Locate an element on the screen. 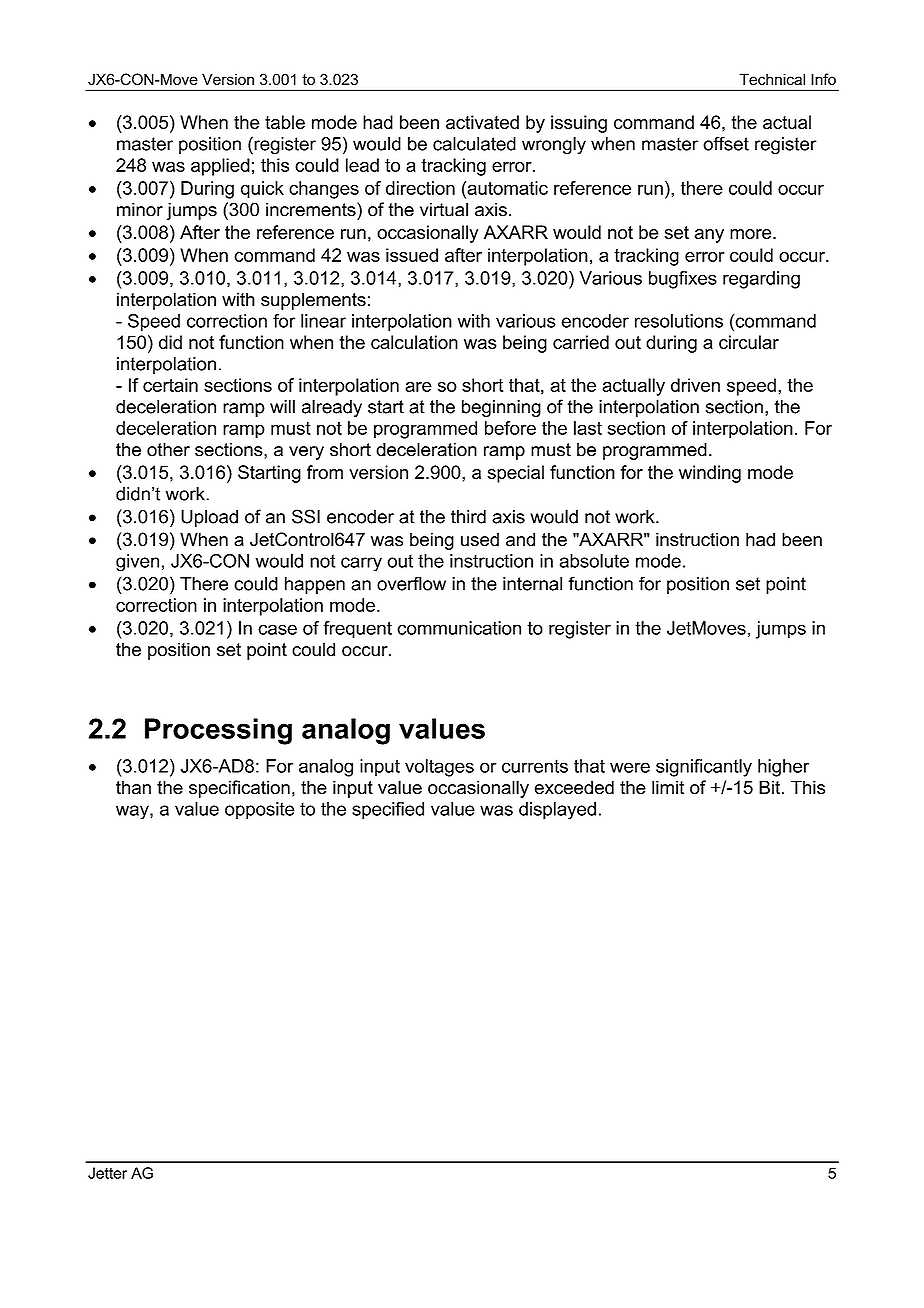 The height and width of the screenshot is (1308, 924). Bit is located at coordinates (771, 787).
